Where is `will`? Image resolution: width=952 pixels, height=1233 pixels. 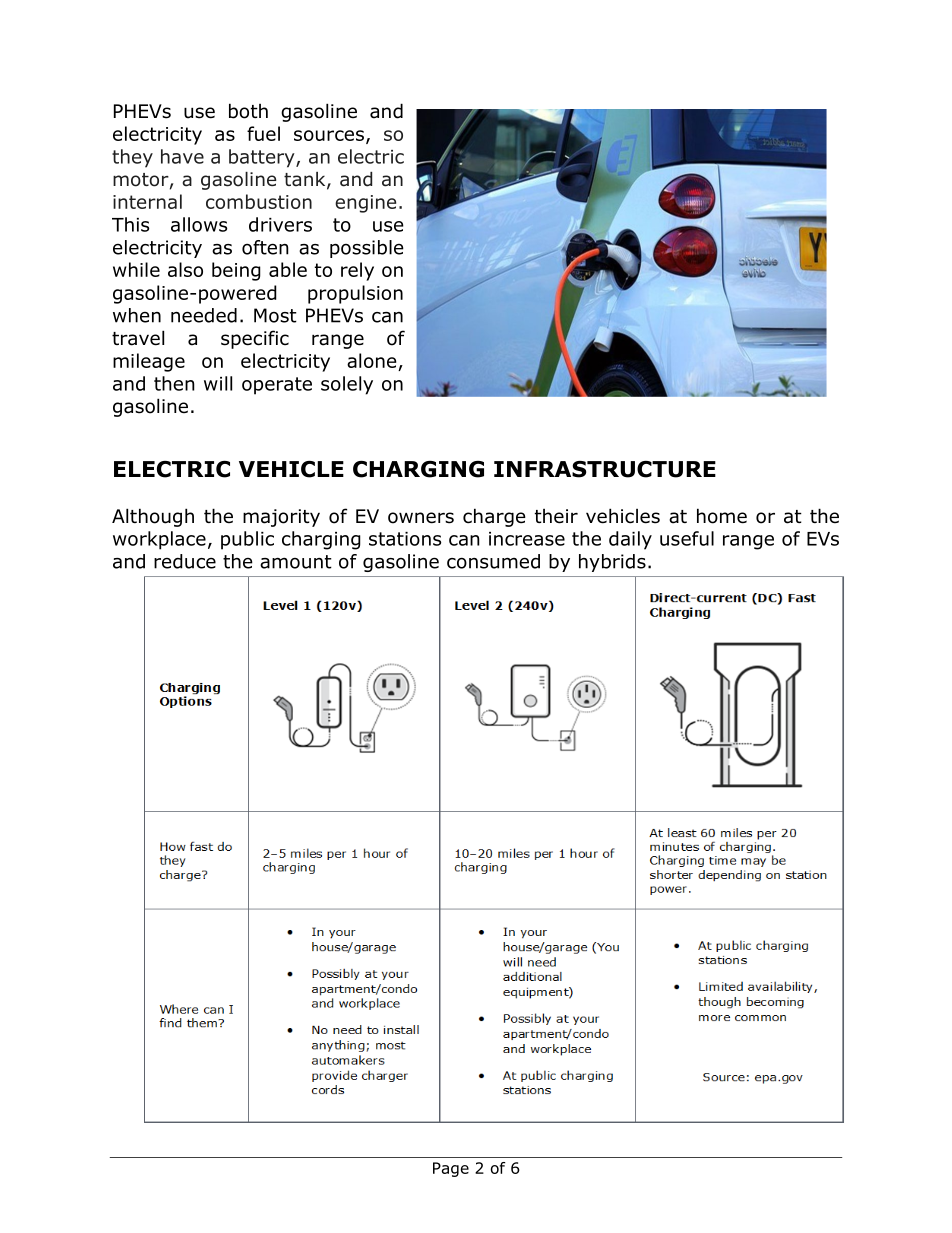 will is located at coordinates (218, 383).
